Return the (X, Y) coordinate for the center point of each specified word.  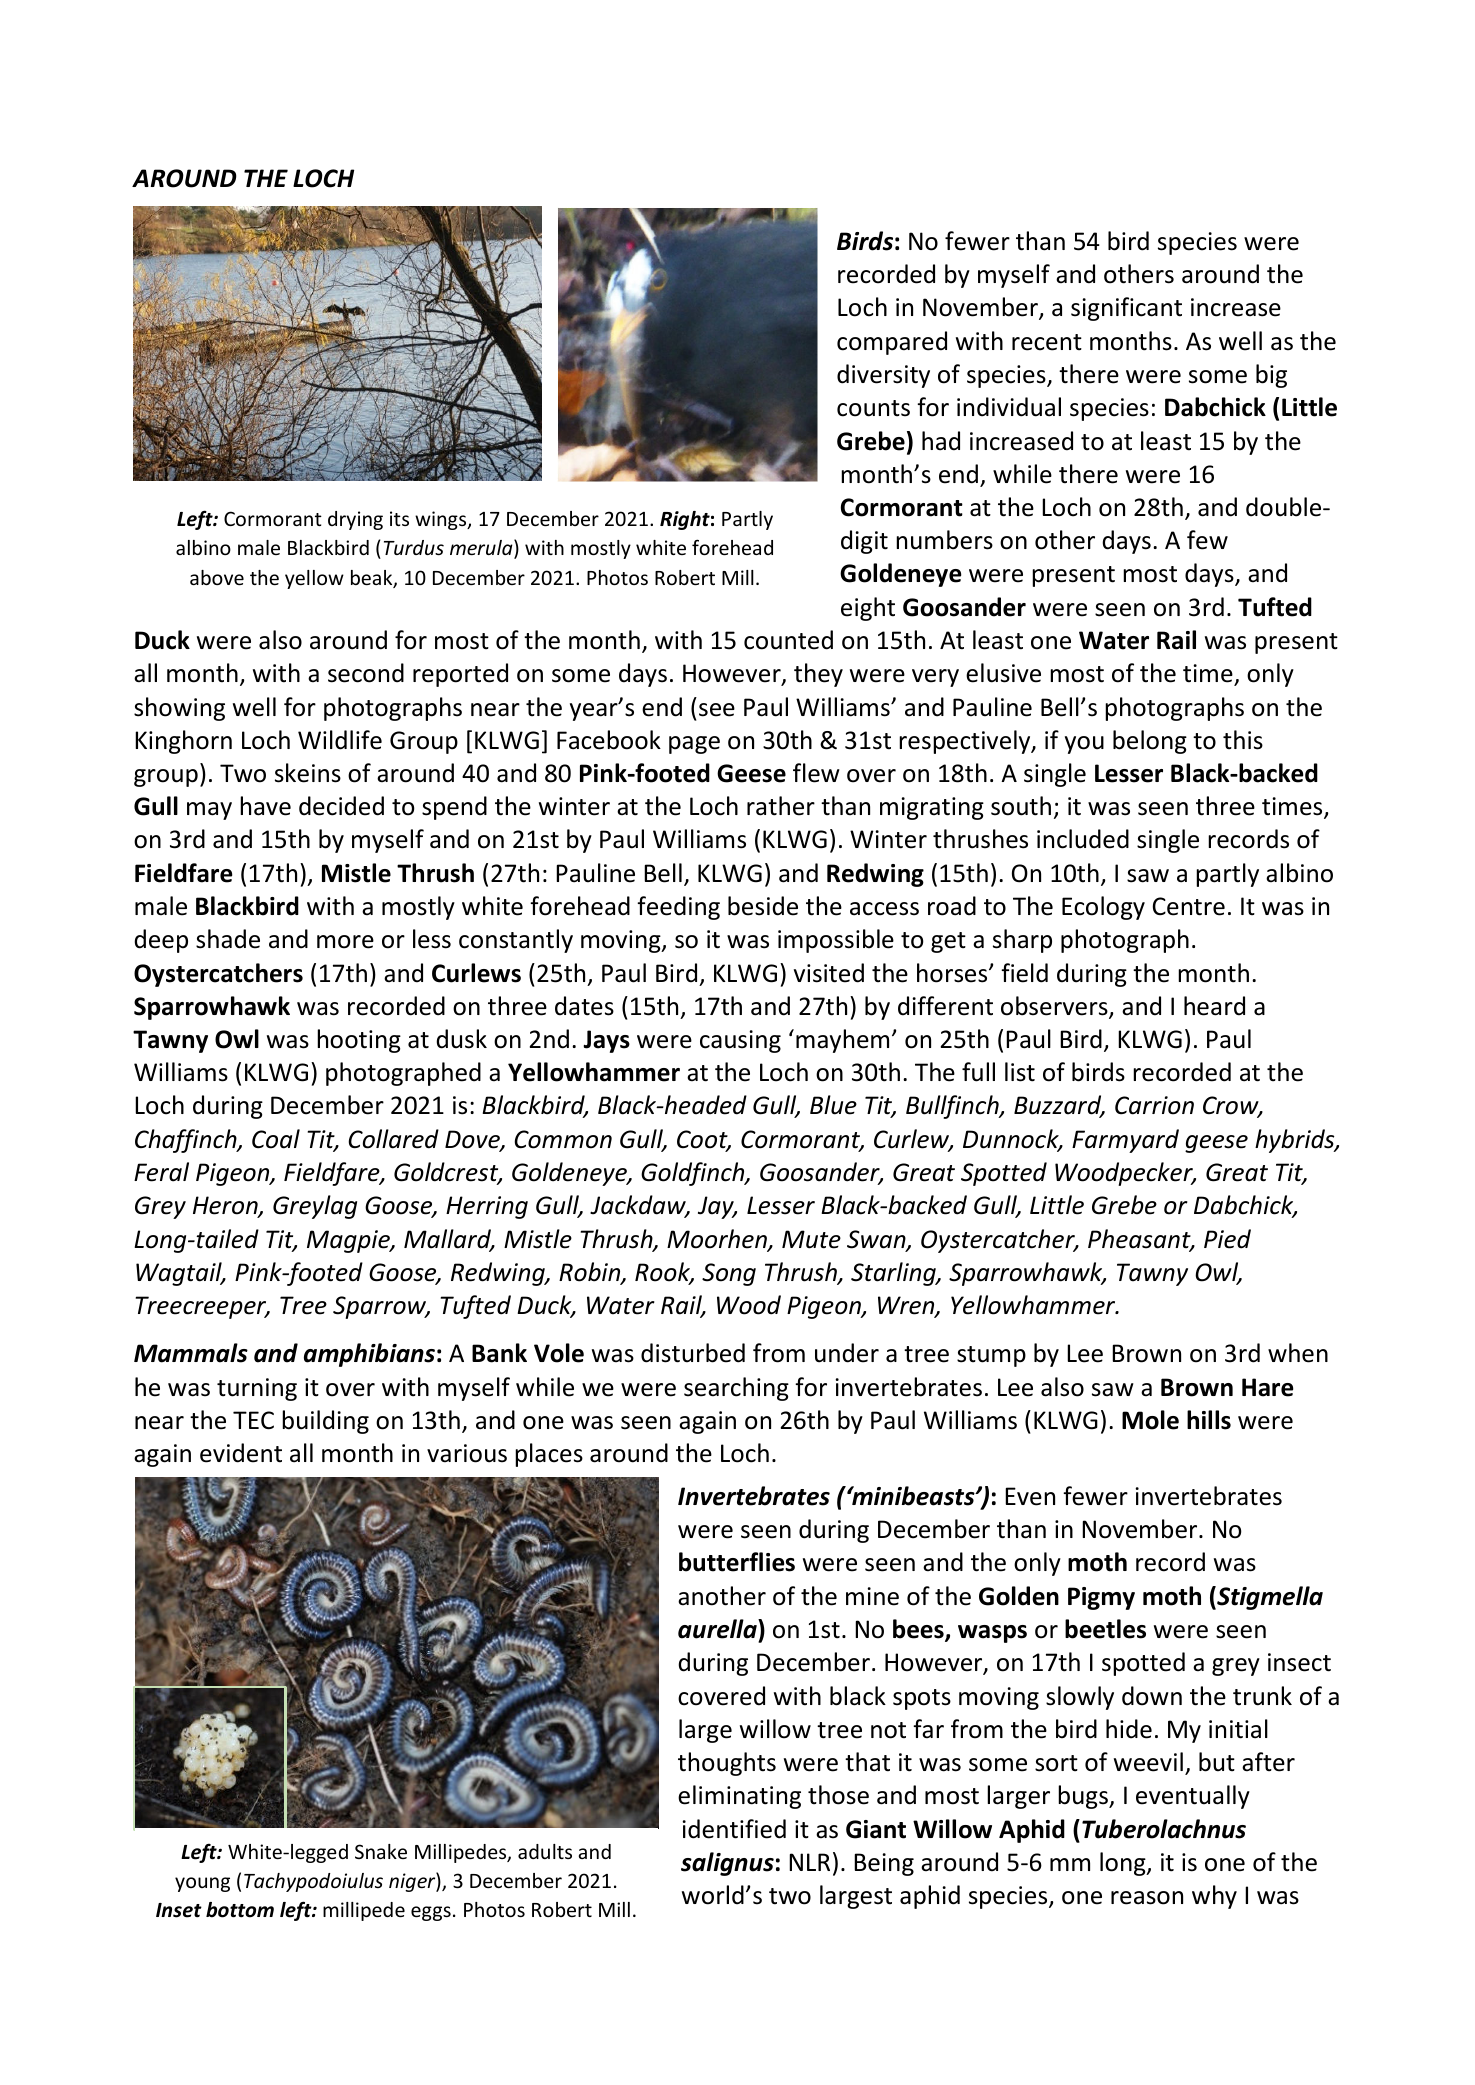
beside (763, 906)
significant (1126, 309)
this (1243, 740)
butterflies (737, 1562)
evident (241, 1453)
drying (355, 520)
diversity (883, 376)
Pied (1227, 1239)
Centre (1189, 906)
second (366, 673)
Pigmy (1101, 1598)
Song (729, 1274)
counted (788, 640)
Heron (226, 1206)
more (345, 942)
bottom (240, 1910)
